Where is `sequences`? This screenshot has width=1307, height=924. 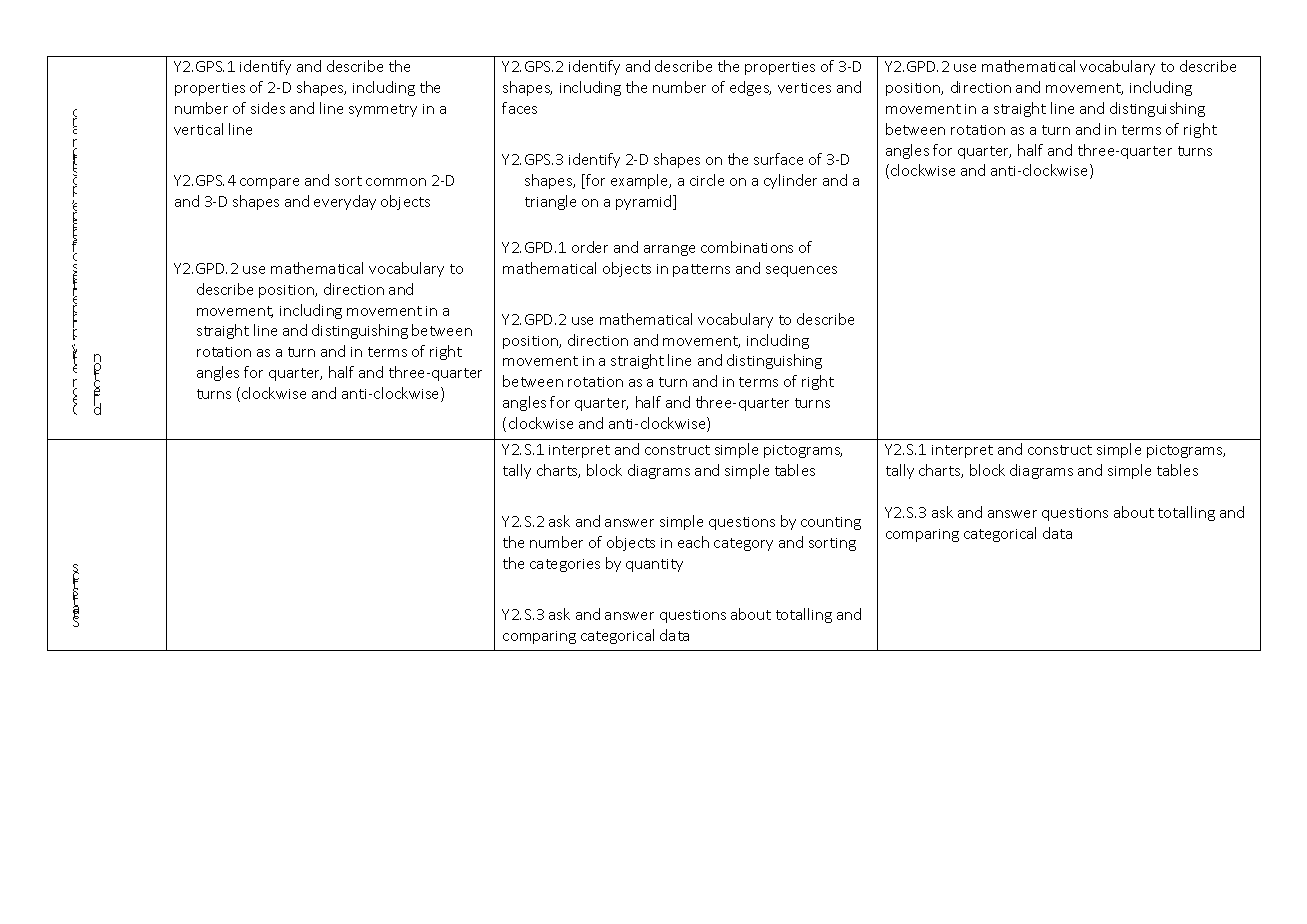 sequences is located at coordinates (801, 271).
